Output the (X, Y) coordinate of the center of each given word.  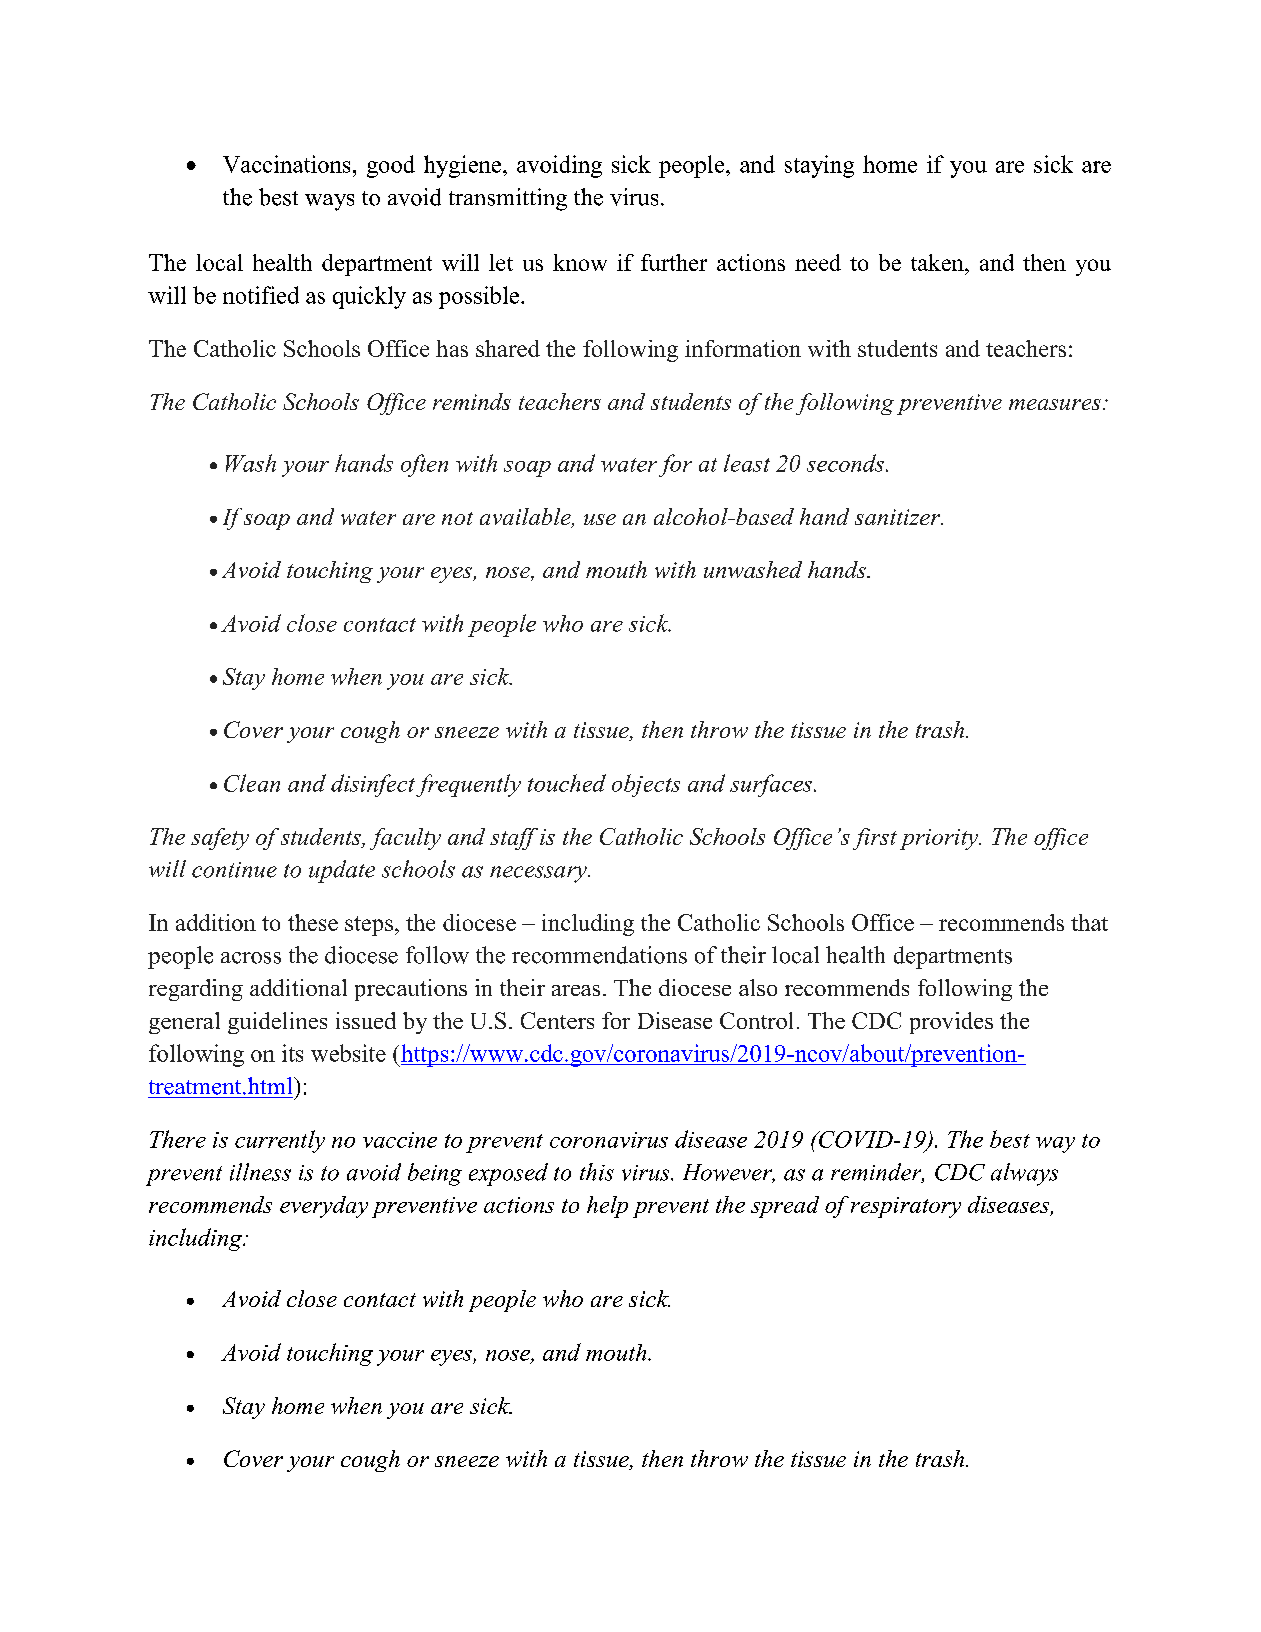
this (597, 1172)
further (674, 262)
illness (260, 1172)
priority (940, 839)
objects (646, 785)
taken (938, 262)
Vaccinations (286, 164)
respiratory (906, 1207)
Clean (252, 783)
